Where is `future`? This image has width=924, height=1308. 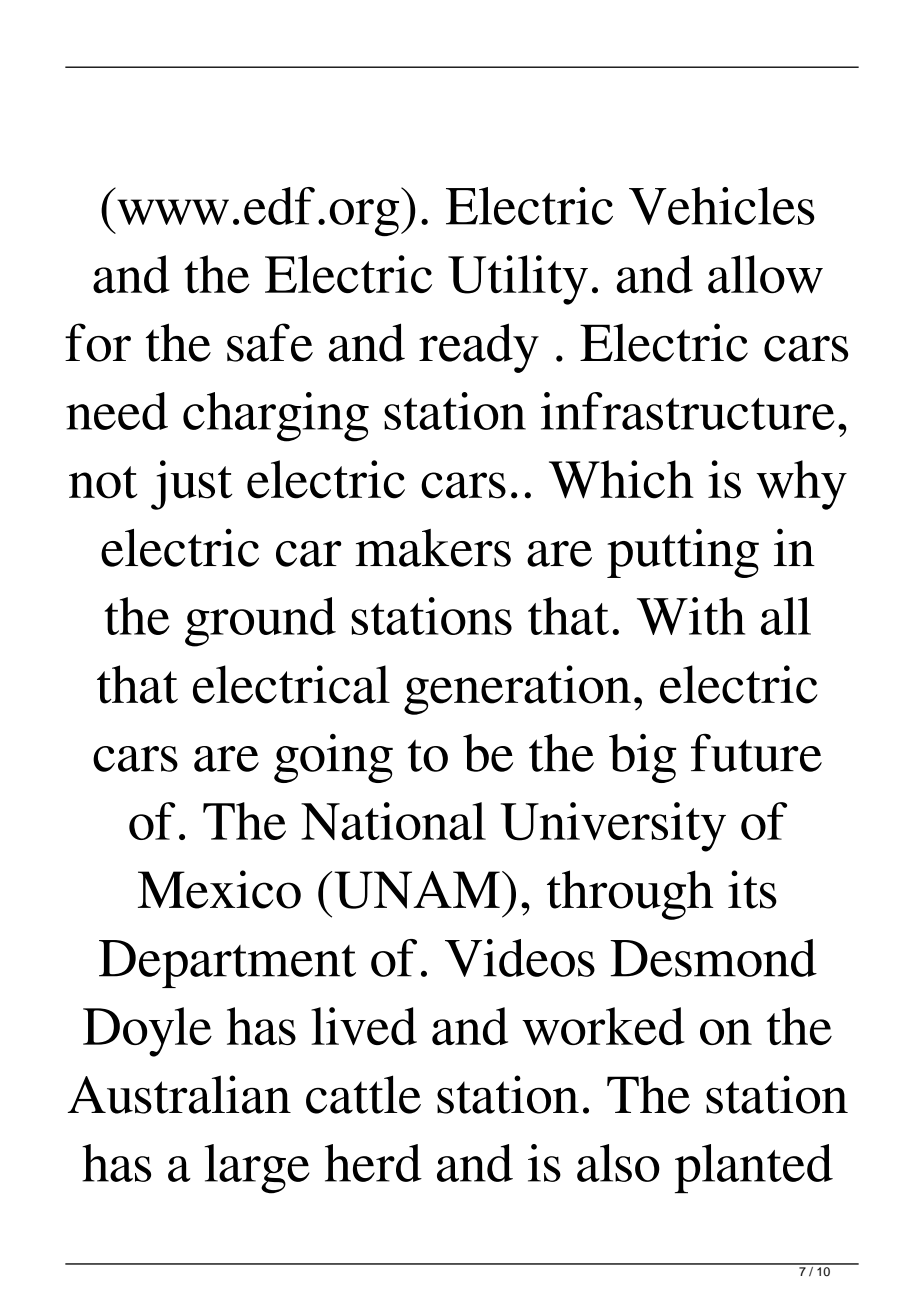 future is located at coordinates (756, 753).
